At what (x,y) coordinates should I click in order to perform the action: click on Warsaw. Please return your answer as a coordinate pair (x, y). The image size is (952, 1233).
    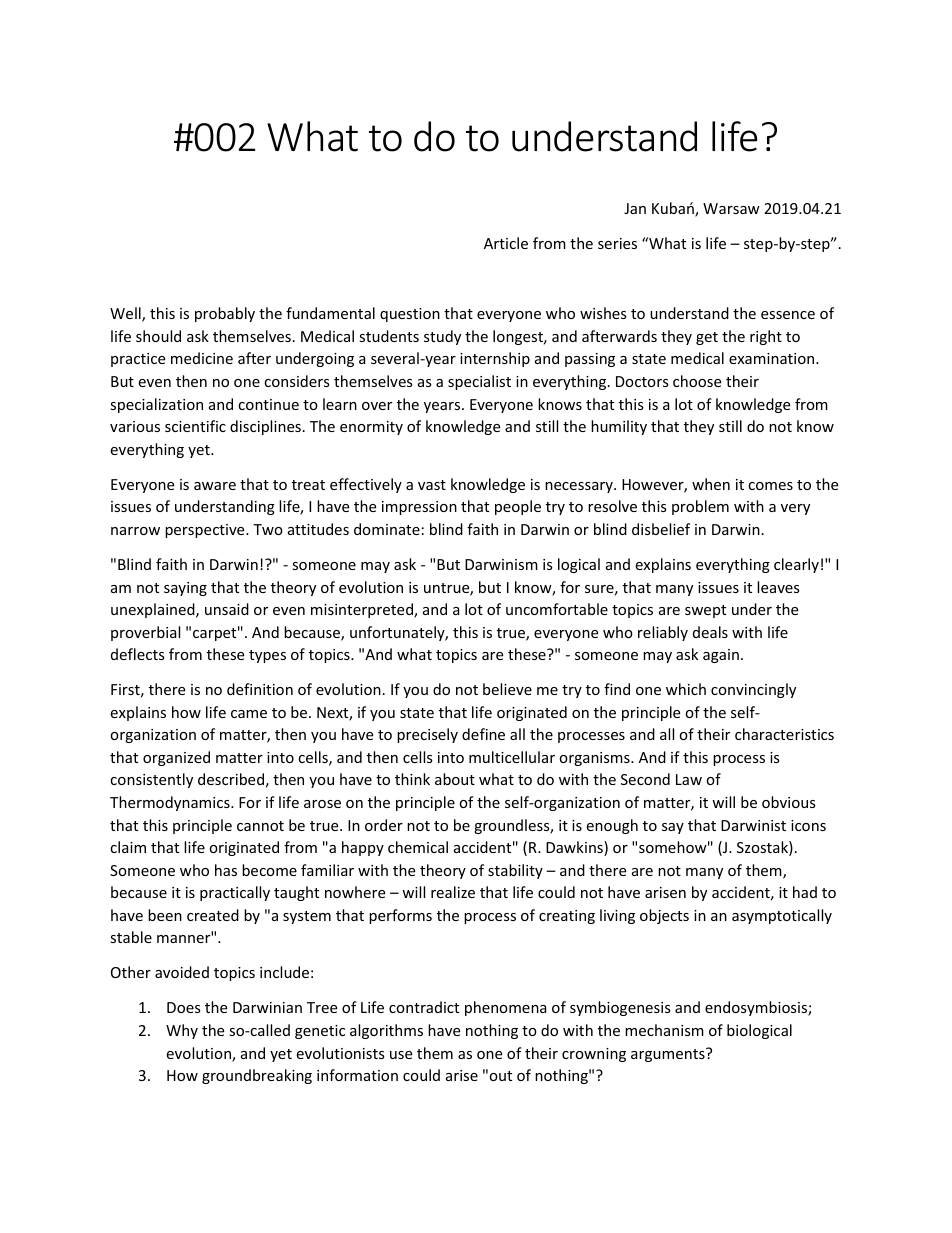
    Looking at the image, I should click on (731, 208).
